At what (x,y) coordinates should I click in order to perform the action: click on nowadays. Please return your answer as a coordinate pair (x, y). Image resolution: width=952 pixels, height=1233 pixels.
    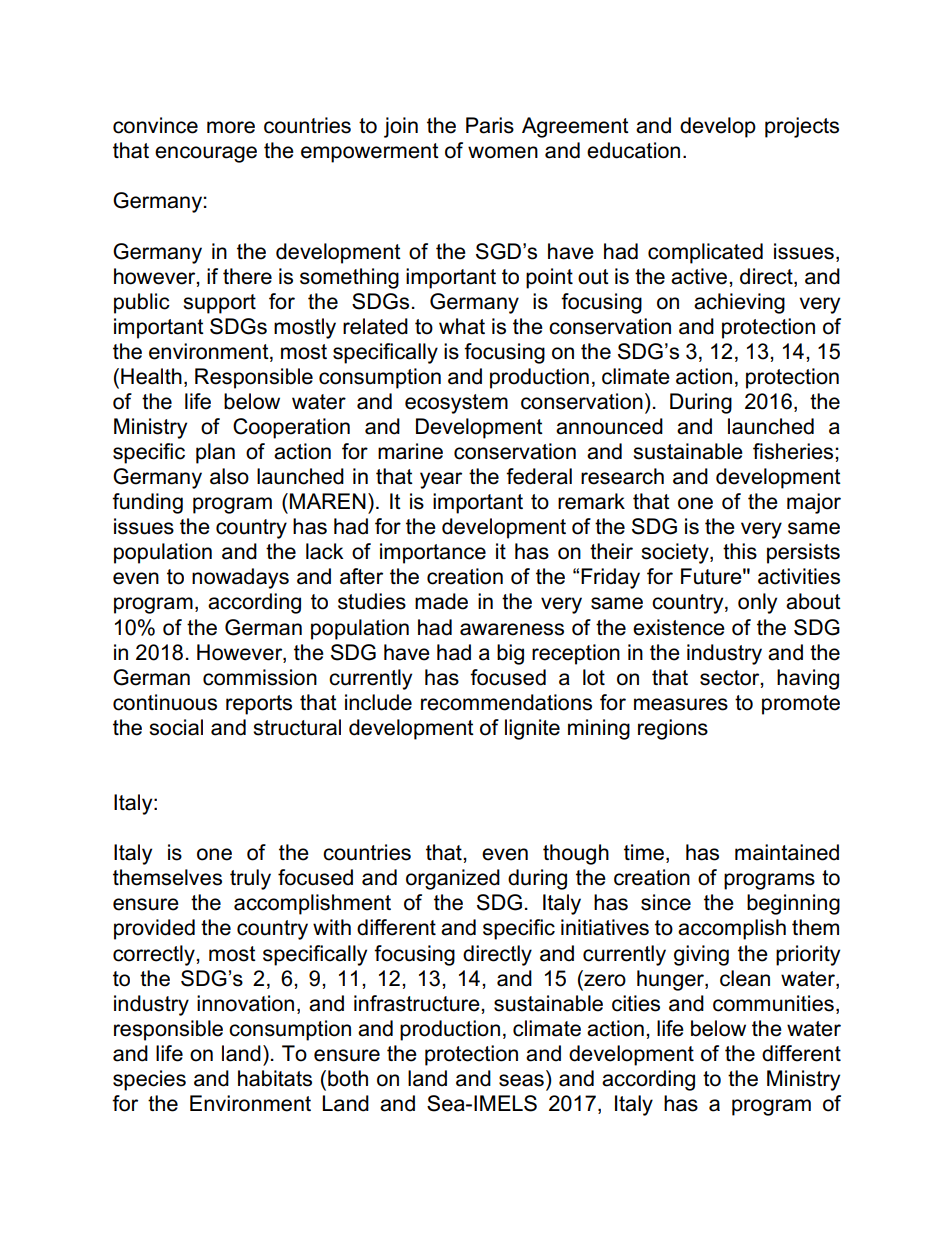
    Looking at the image, I should click on (240, 578).
